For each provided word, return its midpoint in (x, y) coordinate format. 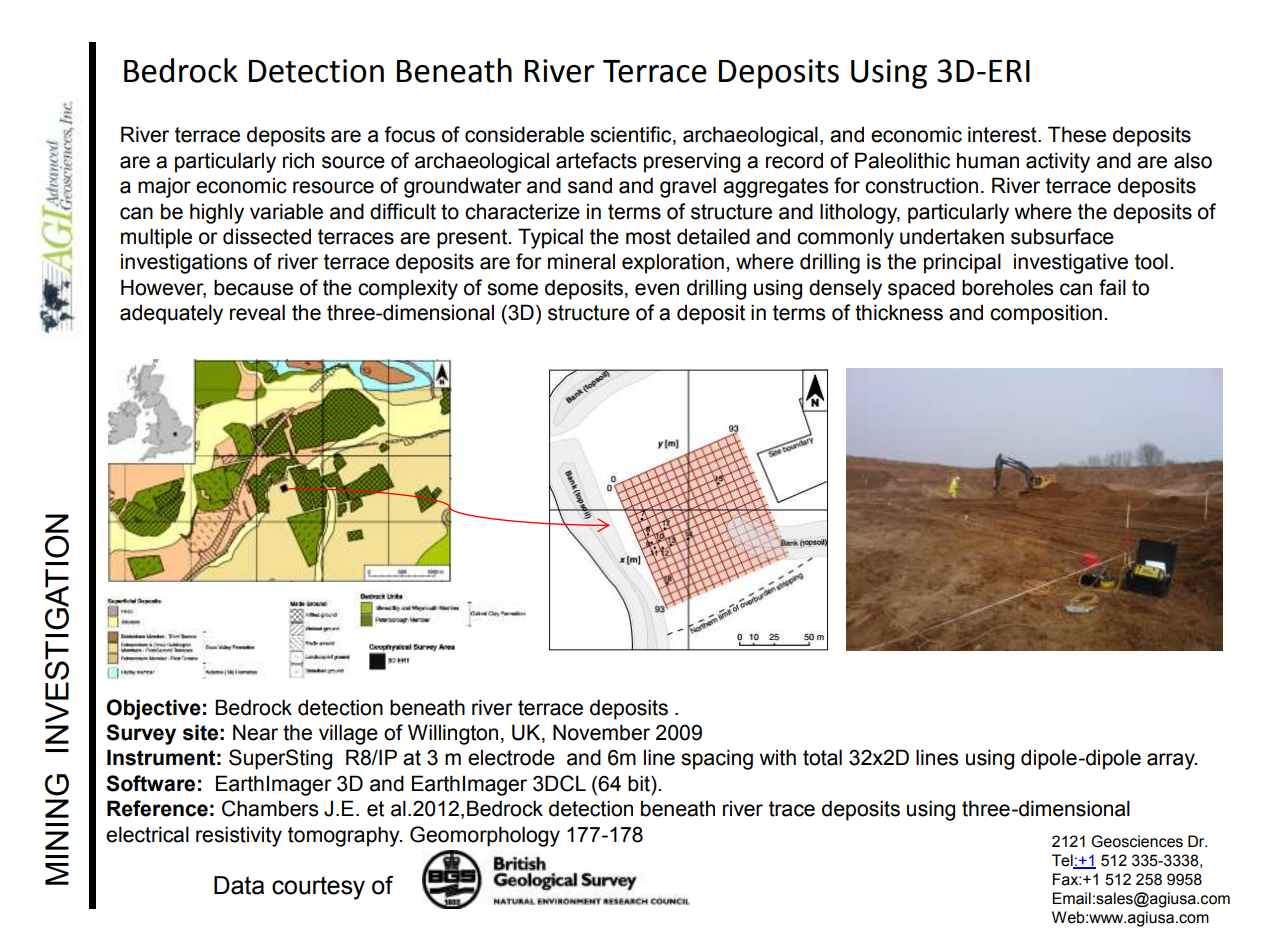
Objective (154, 709)
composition (1046, 314)
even (657, 289)
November (601, 732)
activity (1058, 162)
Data (239, 885)
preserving (692, 162)
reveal (257, 312)
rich (298, 160)
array (1172, 761)
